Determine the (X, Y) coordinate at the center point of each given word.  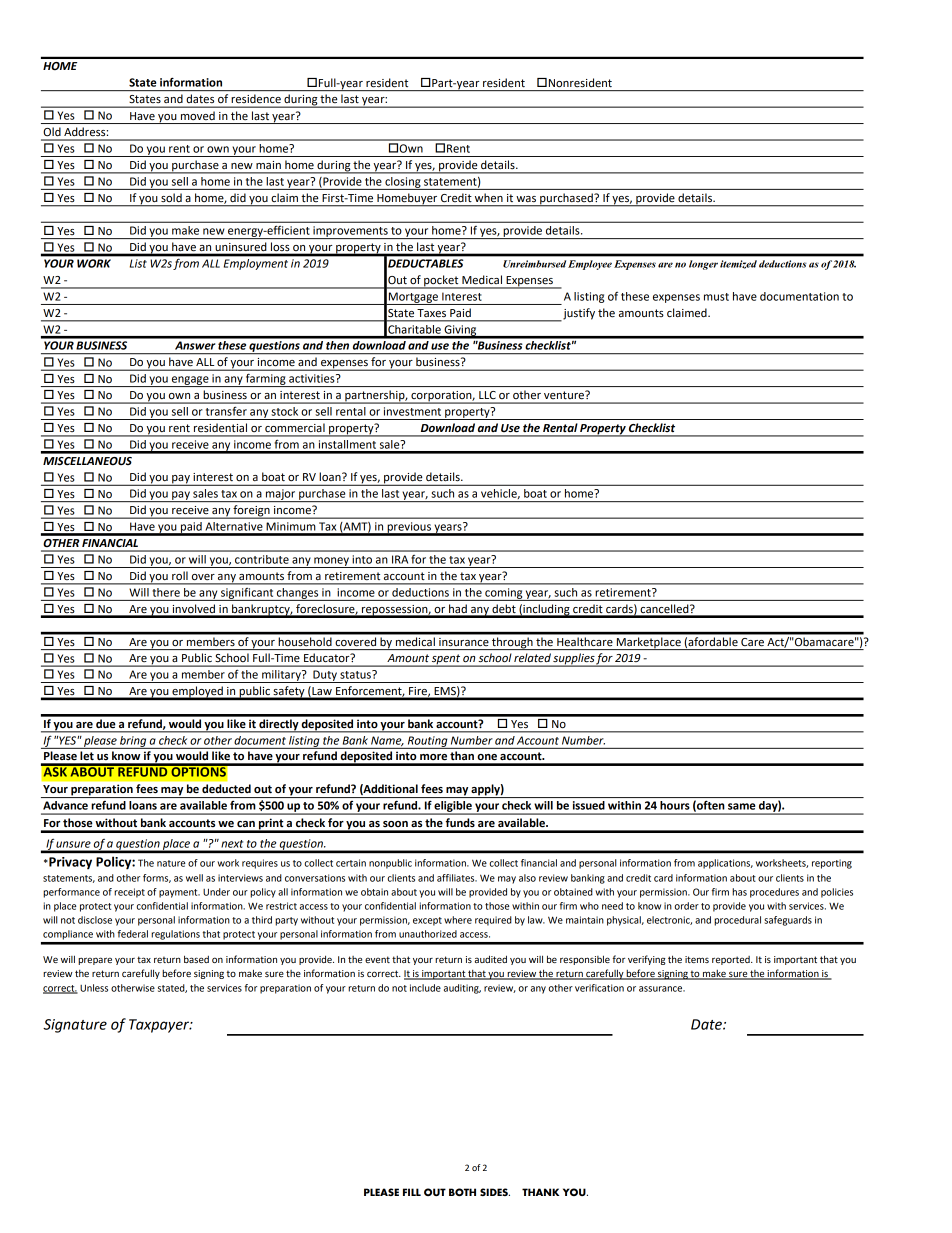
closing (403, 183)
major (281, 495)
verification (599, 988)
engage (190, 381)
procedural (737, 921)
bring (133, 742)
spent (446, 660)
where (458, 920)
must (716, 297)
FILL (412, 1192)
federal (133, 934)
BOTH (462, 1192)
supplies (574, 660)
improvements (350, 232)
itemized (738, 264)
